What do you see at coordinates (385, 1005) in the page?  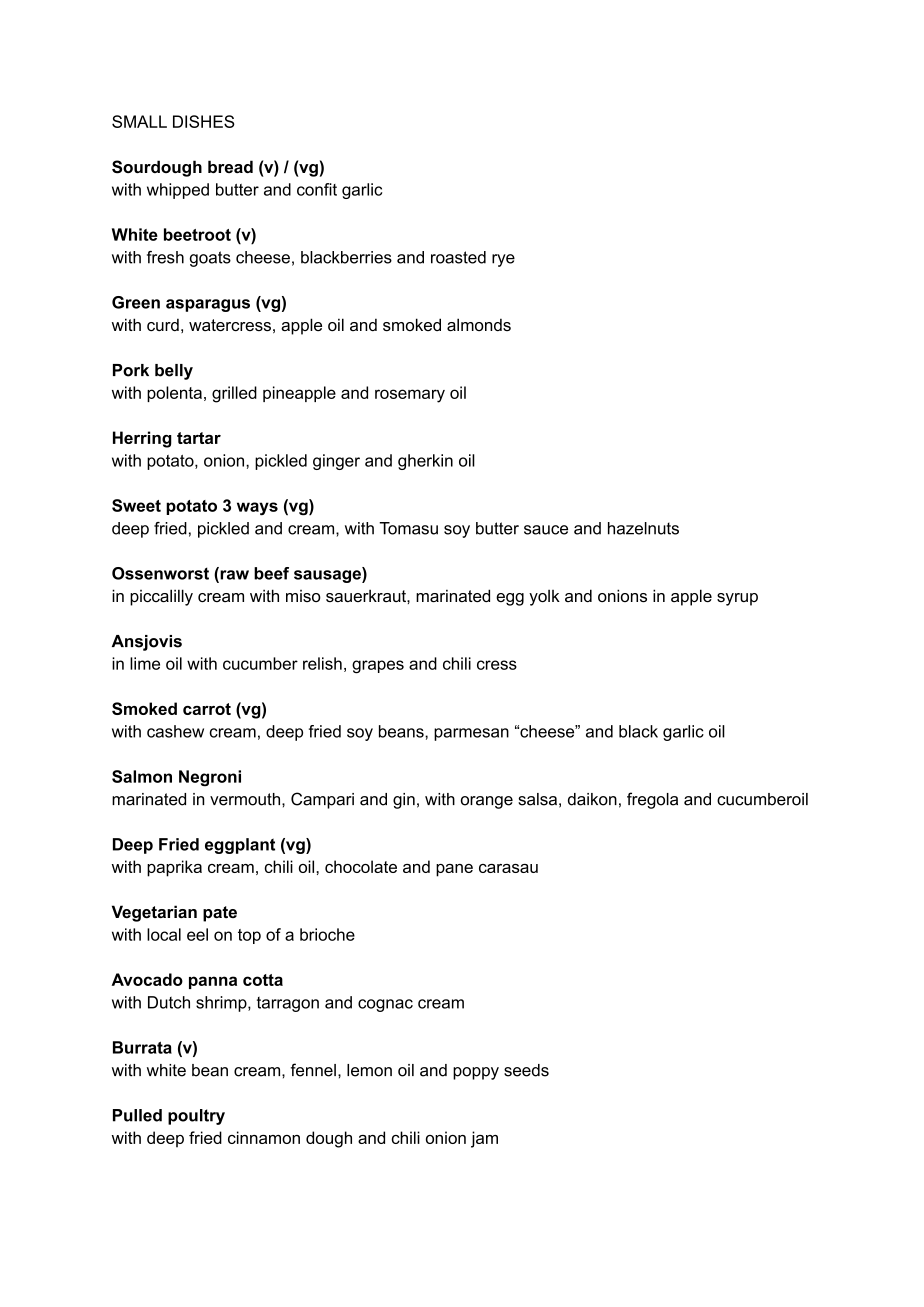 I see `cognac` at bounding box center [385, 1005].
